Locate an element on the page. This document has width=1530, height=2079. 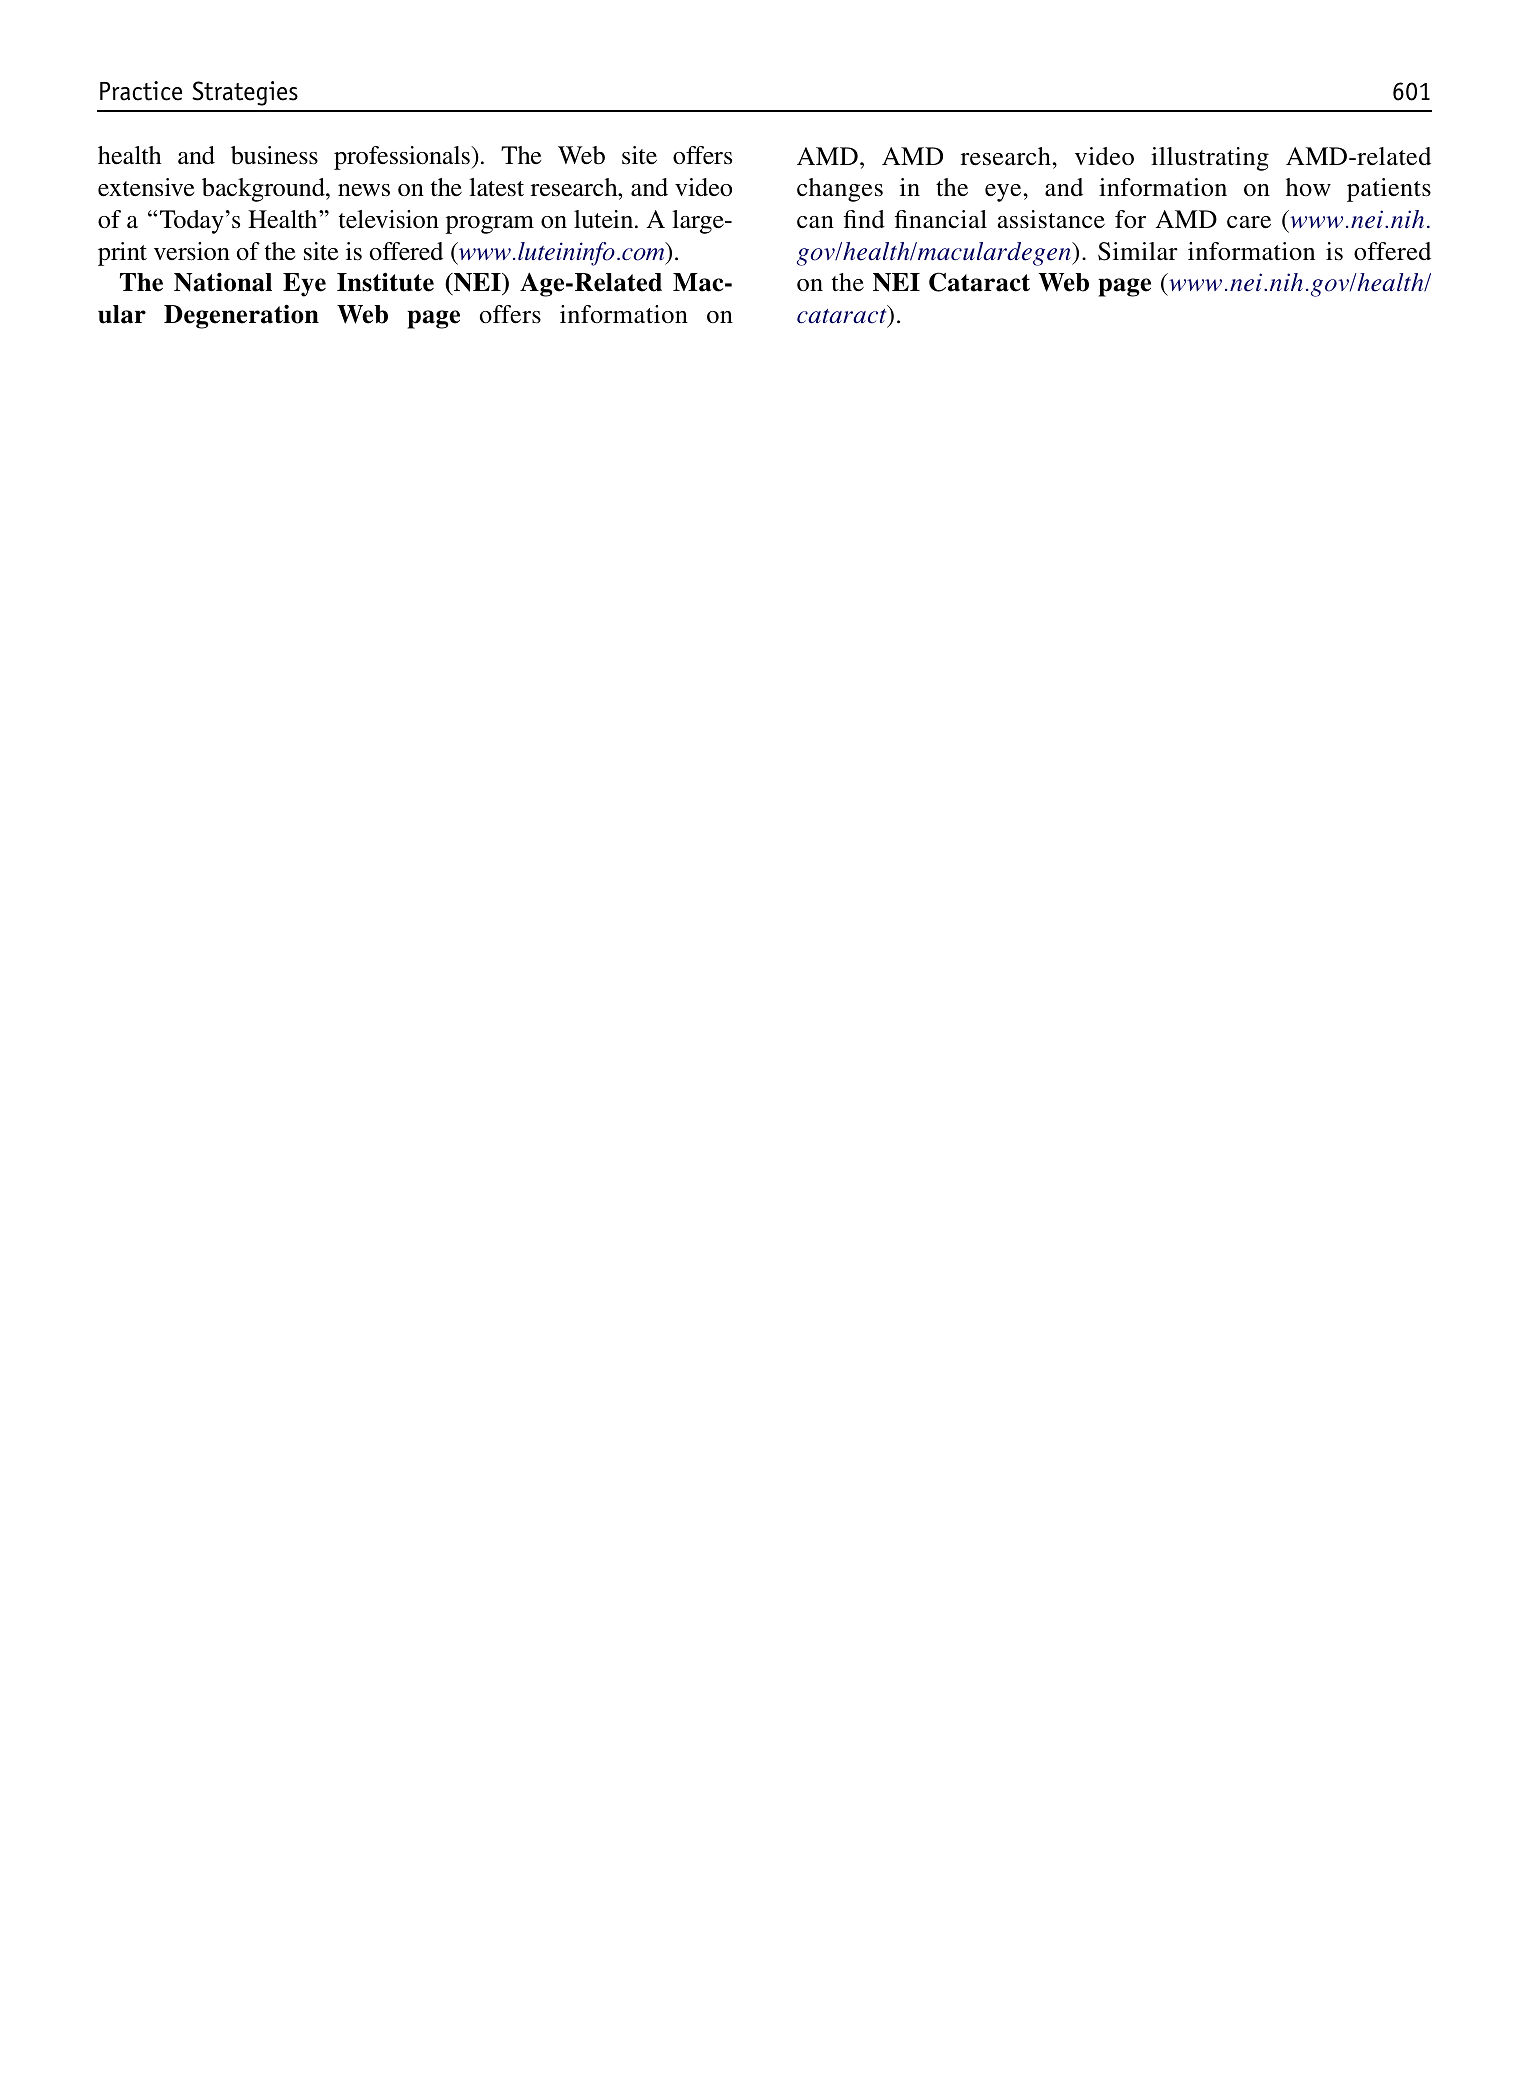
illustrating is located at coordinates (1210, 159).
